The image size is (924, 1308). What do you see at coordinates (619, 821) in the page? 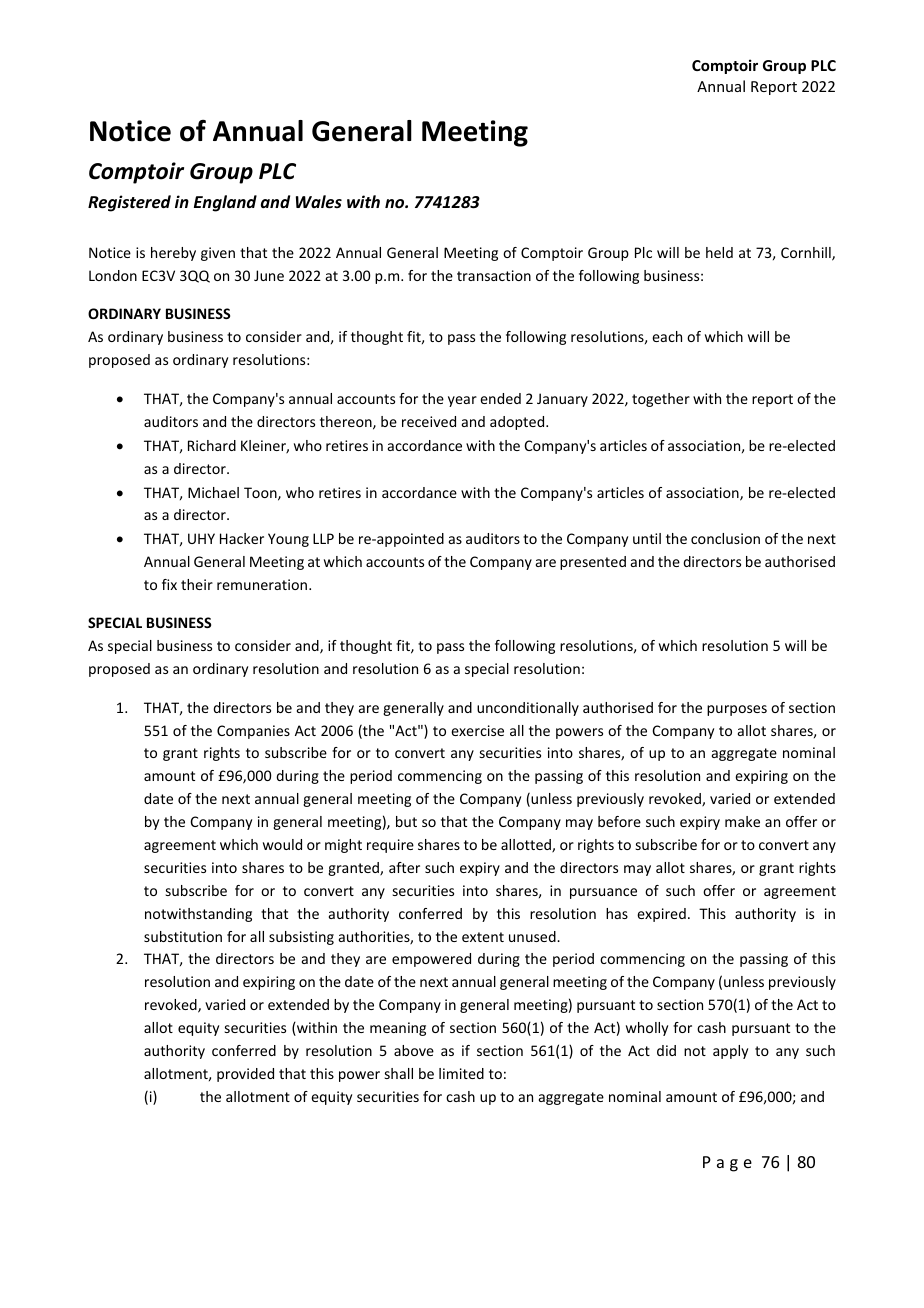
I see `before` at bounding box center [619, 821].
